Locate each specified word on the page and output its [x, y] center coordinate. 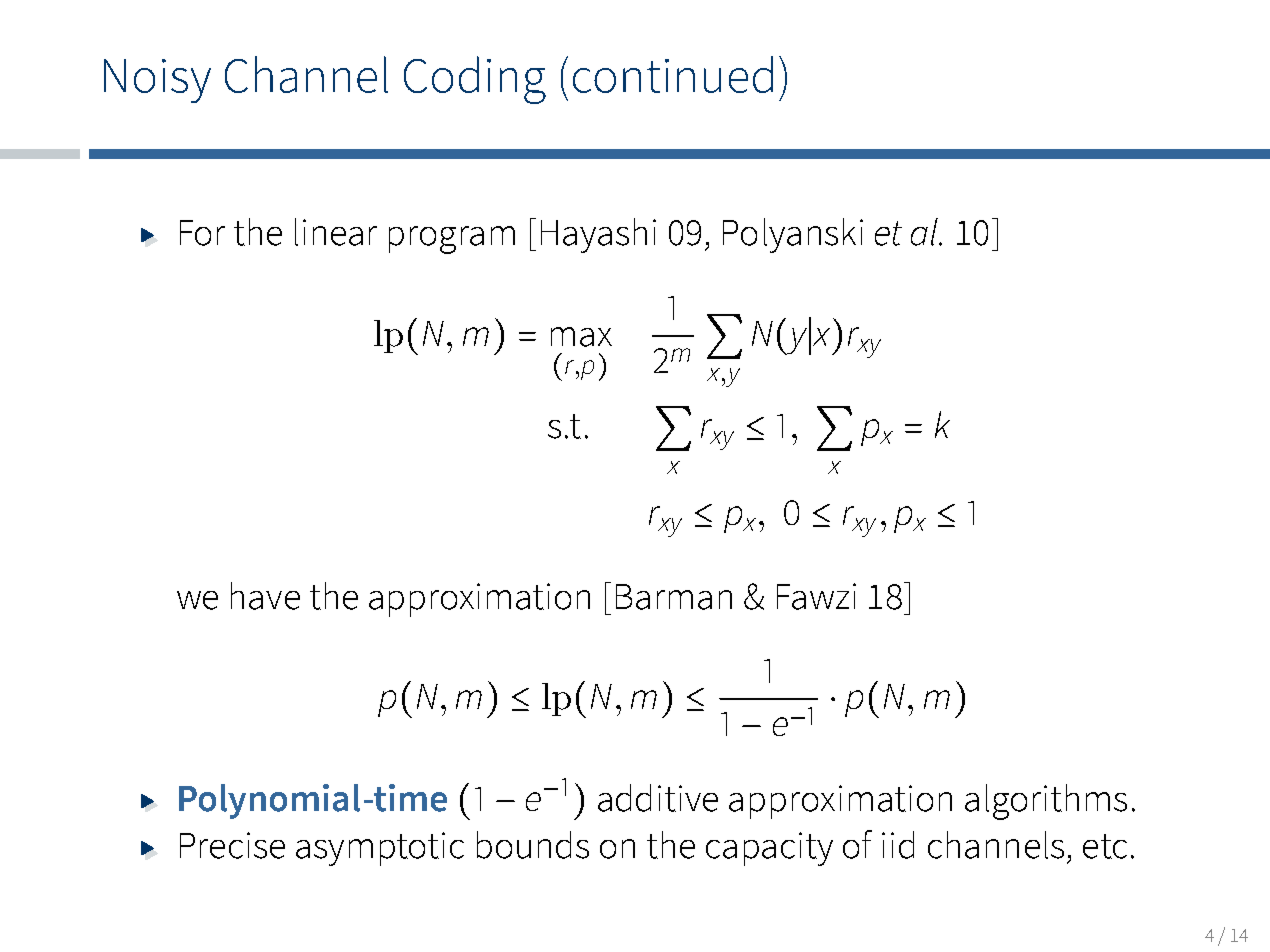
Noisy [157, 81]
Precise [232, 845]
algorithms [1046, 802]
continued [673, 74]
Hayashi [598, 235]
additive [658, 798]
